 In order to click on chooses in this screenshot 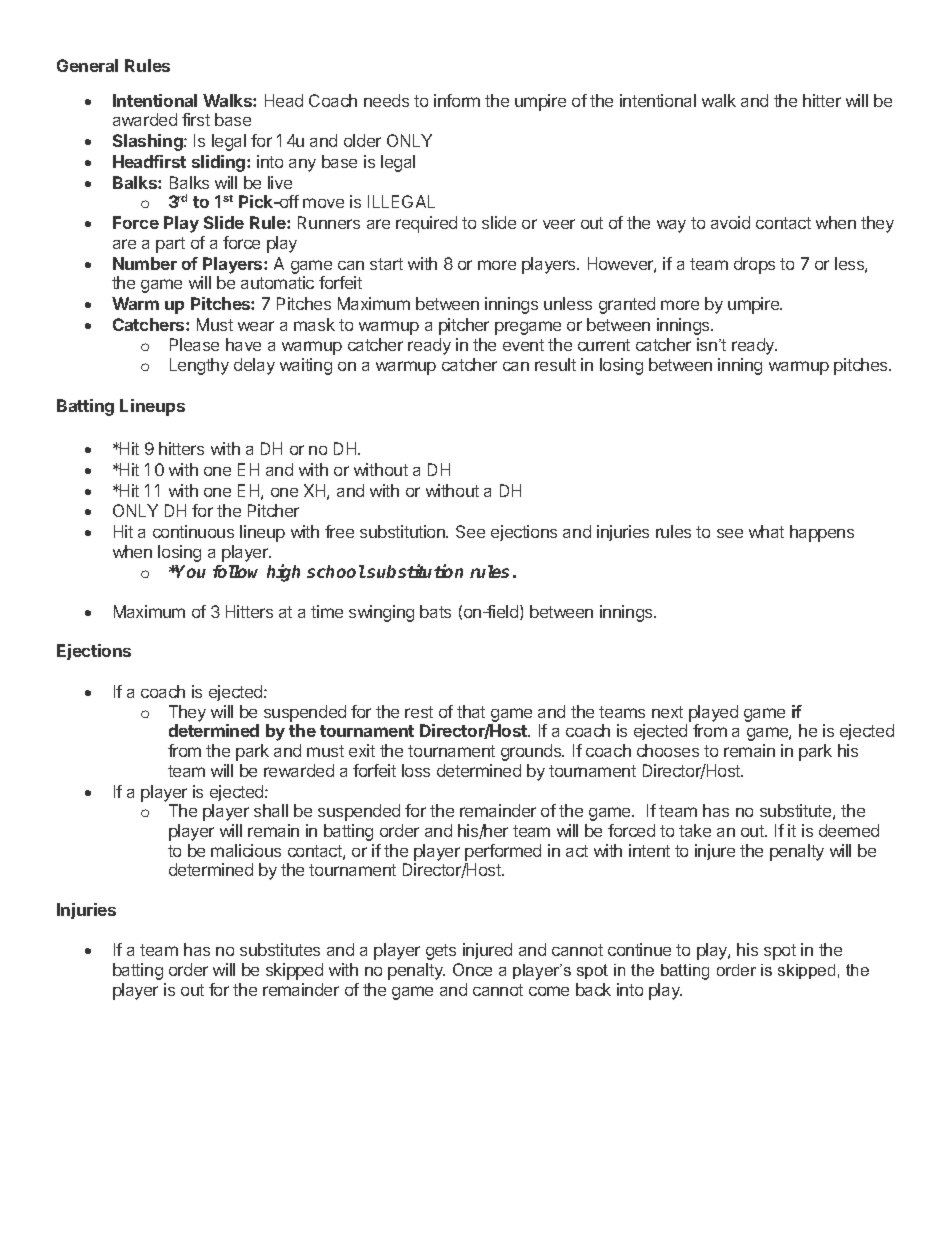, I will do `click(668, 750)`.
